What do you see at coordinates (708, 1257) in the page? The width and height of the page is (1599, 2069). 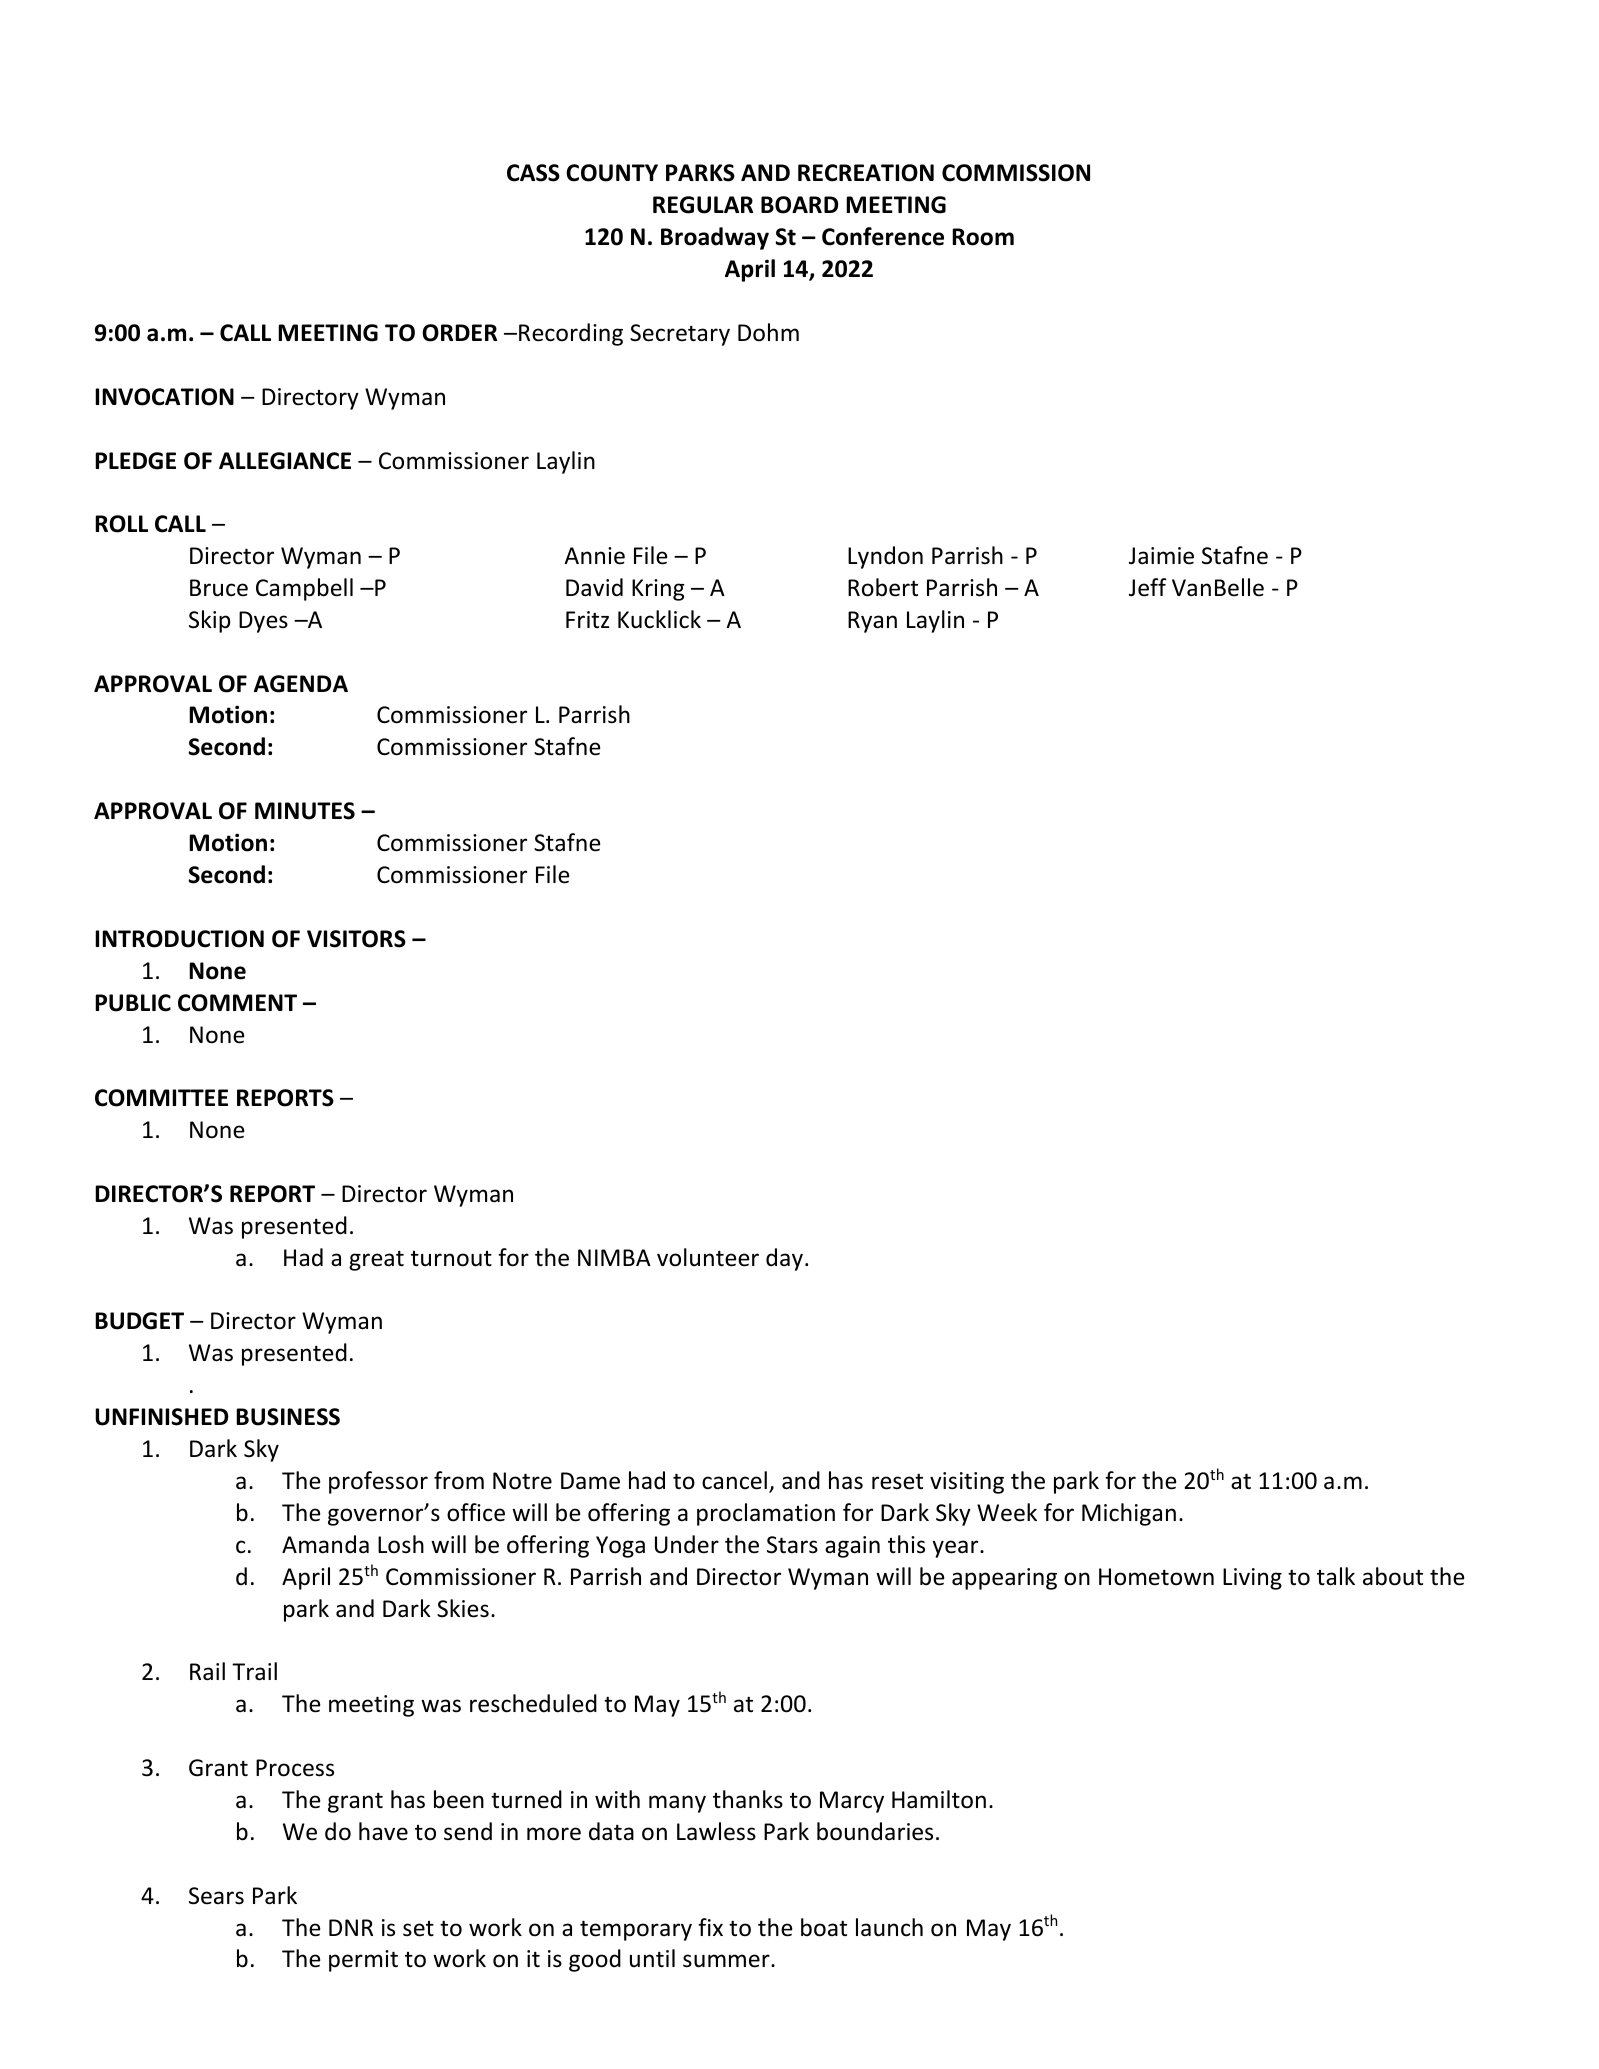 I see `volunteer` at bounding box center [708, 1257].
